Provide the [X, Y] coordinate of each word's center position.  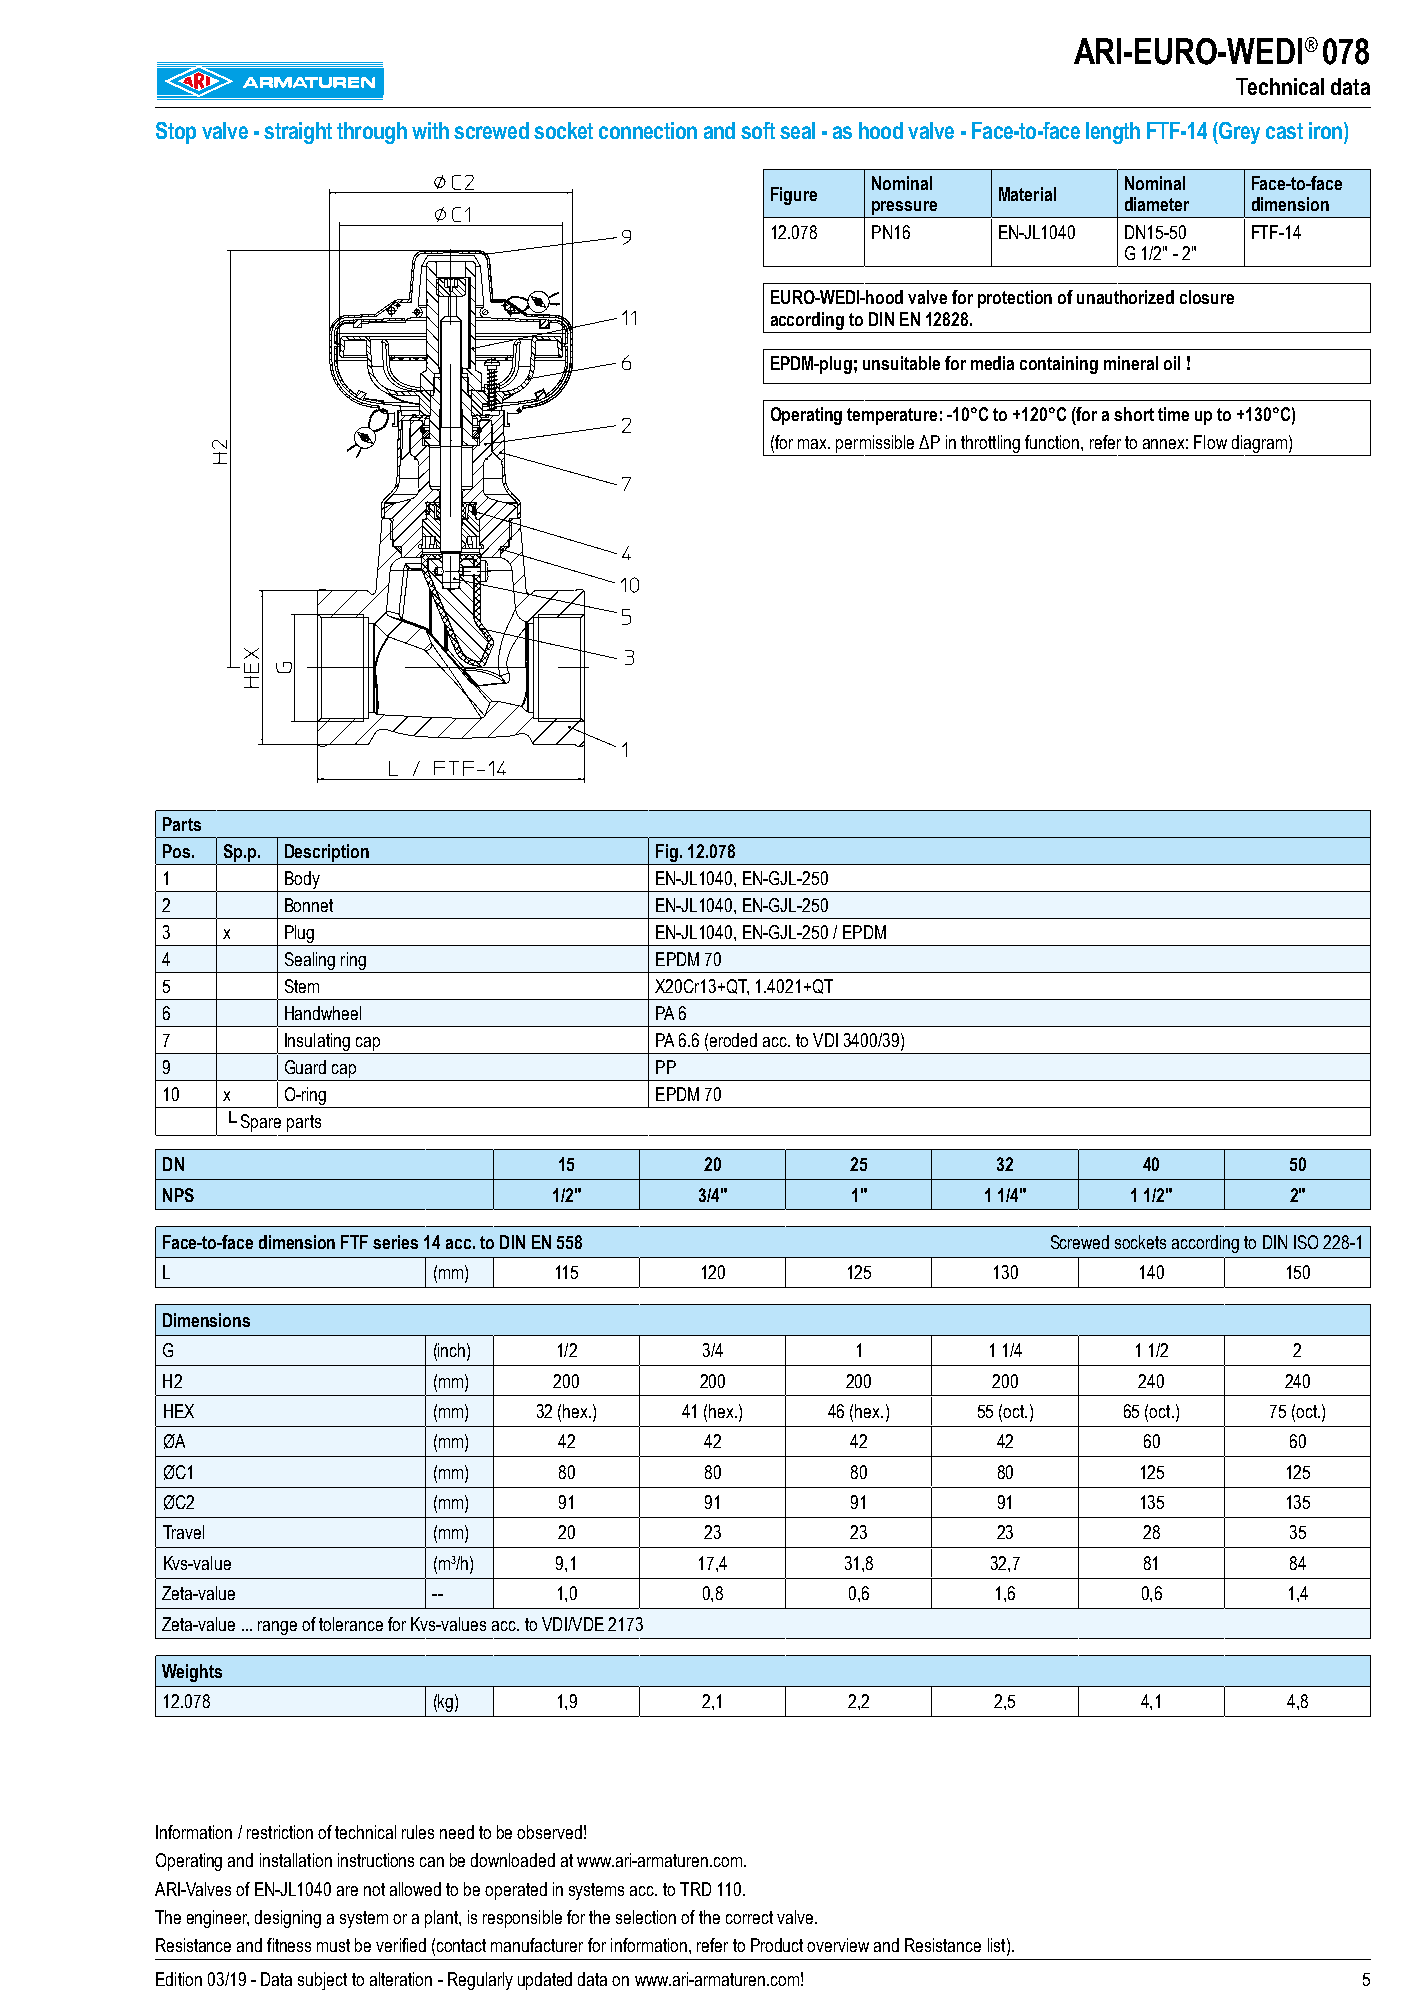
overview [838, 1945]
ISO [1306, 1242]
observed [549, 1832]
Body [302, 881]
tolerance [351, 1624]
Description [327, 853]
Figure [794, 196]
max [814, 444]
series [395, 1242]
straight [298, 133]
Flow [1210, 442]
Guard [305, 1067]
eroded [733, 1040]
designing [288, 1919]
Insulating [317, 1043]
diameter [1157, 204]
